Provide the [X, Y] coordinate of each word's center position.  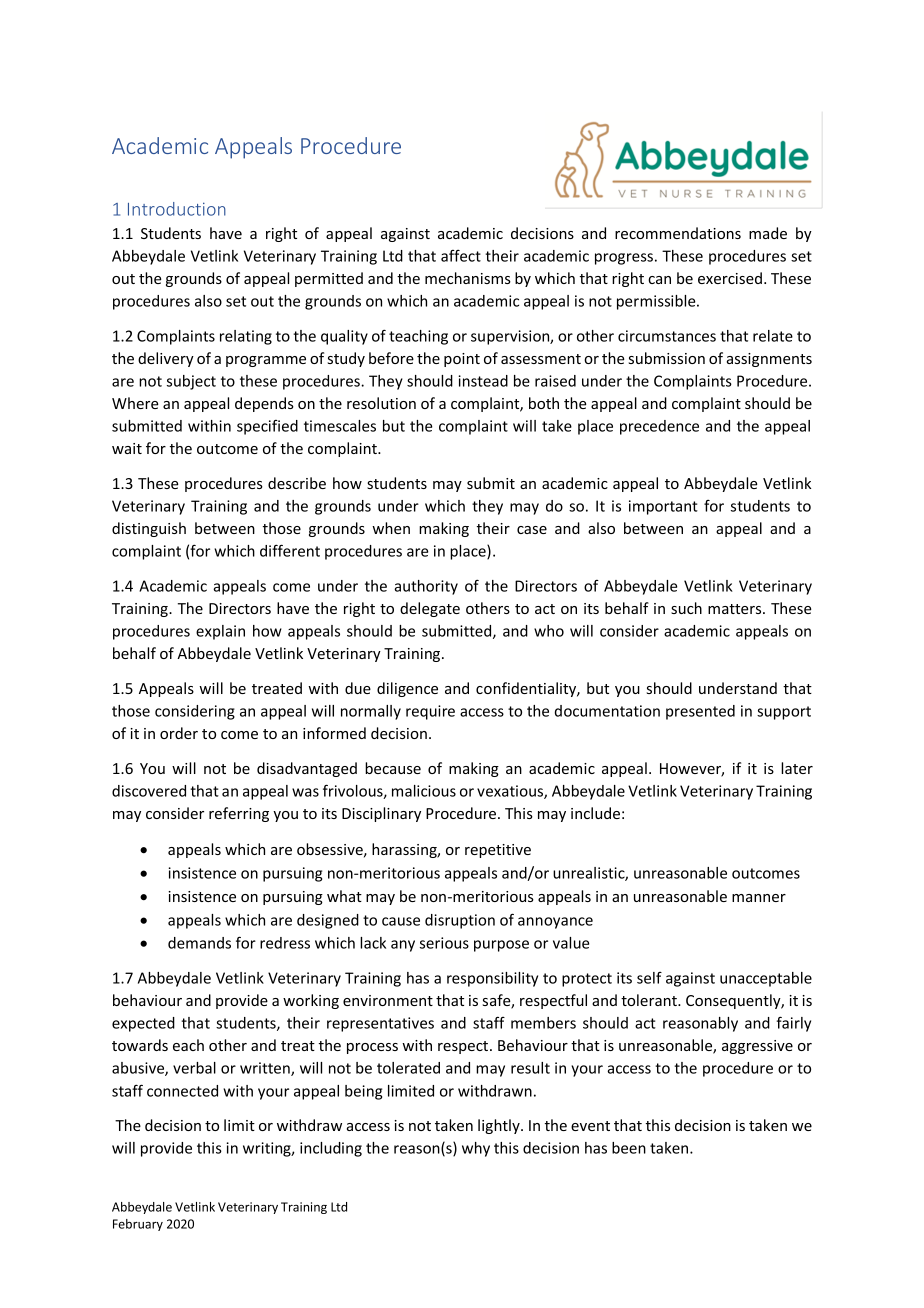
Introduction [177, 209]
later [797, 768]
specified [267, 427]
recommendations [678, 233]
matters [736, 609]
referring [239, 814]
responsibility [492, 979]
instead [483, 381]
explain [220, 632]
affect [461, 256]
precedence [659, 427]
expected [143, 1024]
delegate [430, 609]
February [138, 1225]
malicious [424, 791]
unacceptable [766, 979]
